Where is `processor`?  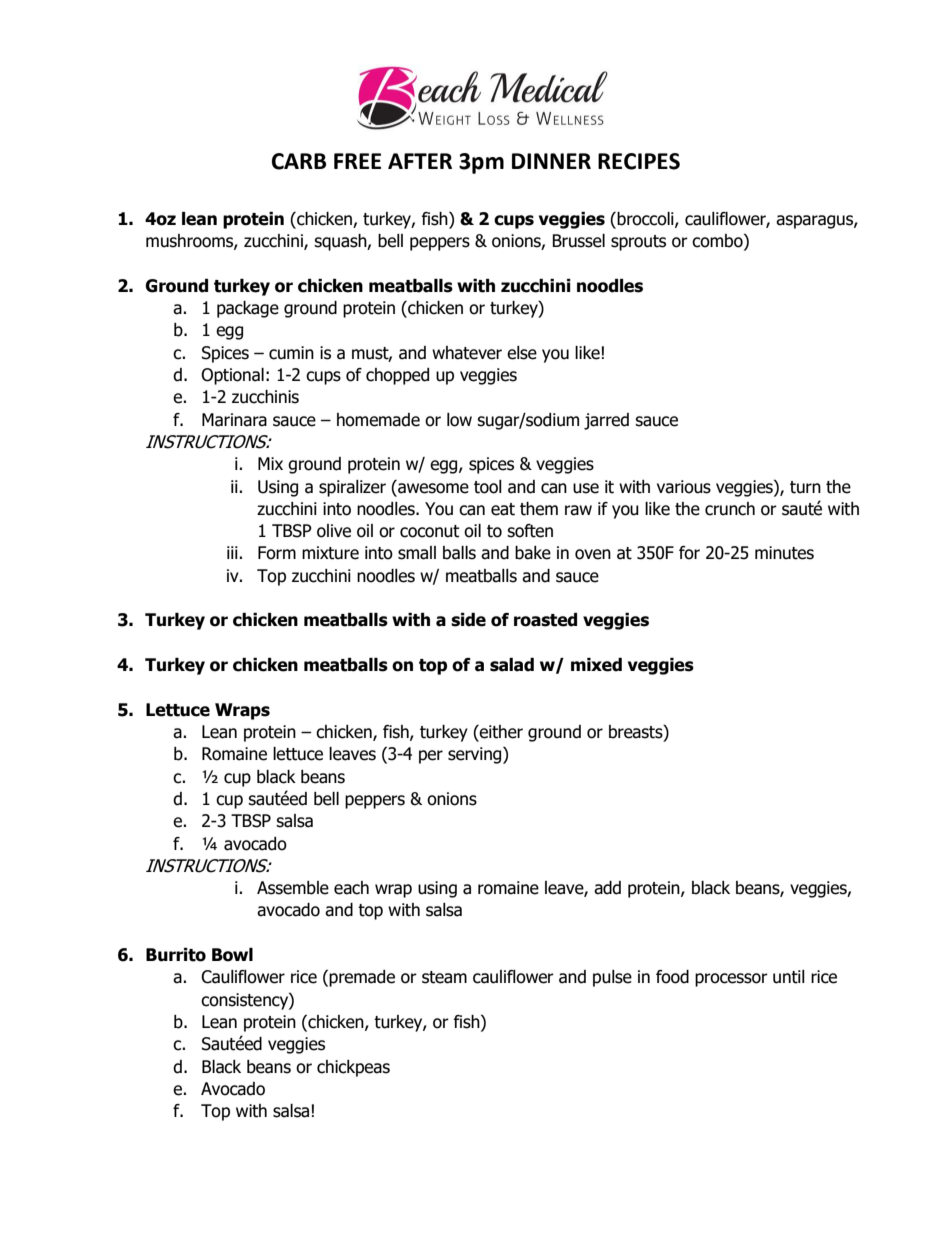
processor is located at coordinates (731, 980).
